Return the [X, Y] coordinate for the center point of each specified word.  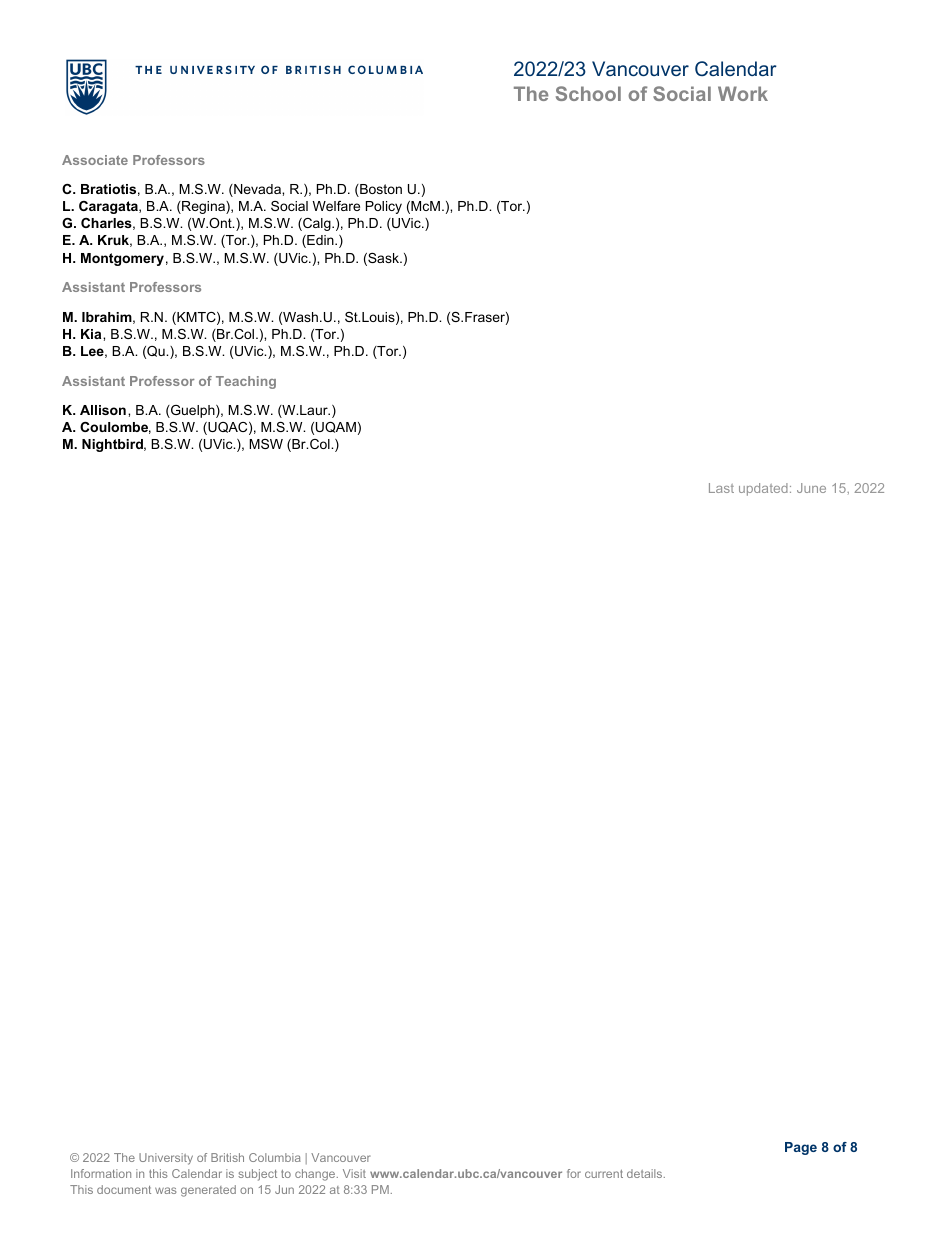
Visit [354, 1173]
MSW [266, 444]
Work [743, 93]
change [316, 1175]
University [166, 1159]
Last [721, 488]
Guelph [193, 411]
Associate [95, 160]
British [227, 1157]
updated [763, 489]
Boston [380, 190]
